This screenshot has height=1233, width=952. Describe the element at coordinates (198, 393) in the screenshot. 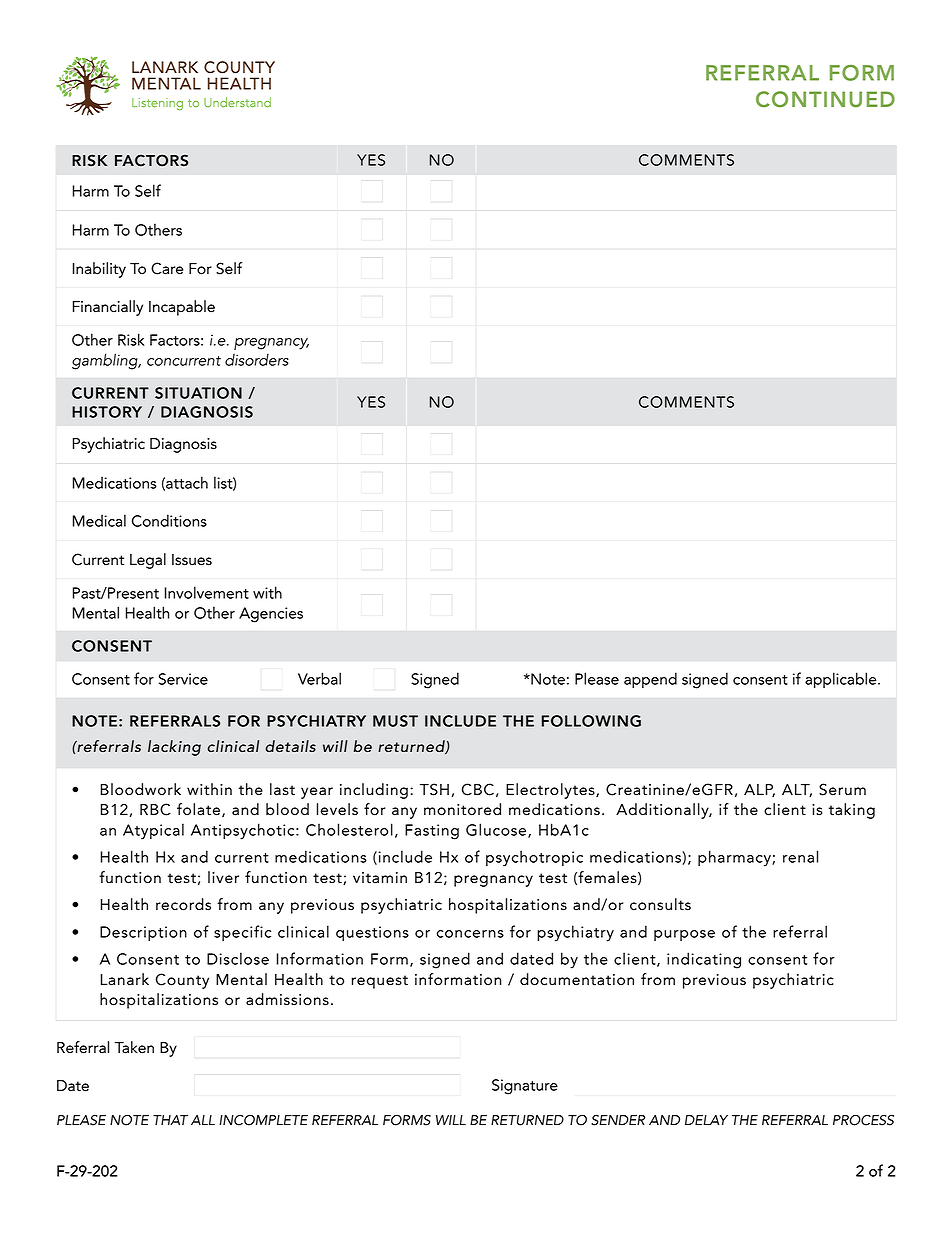

I see `SITUATION` at that location.
